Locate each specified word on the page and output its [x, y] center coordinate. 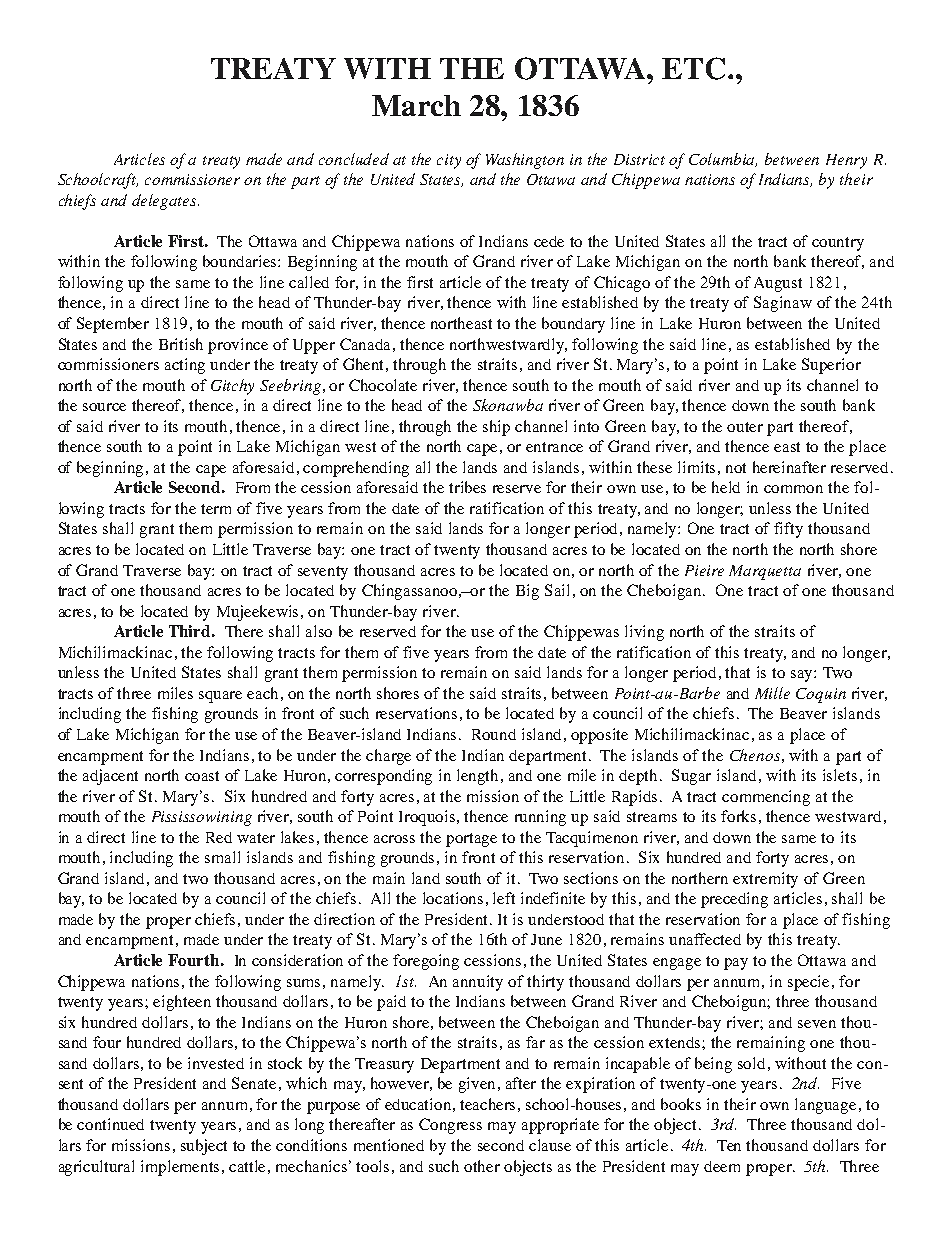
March [416, 105]
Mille [772, 693]
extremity [765, 880]
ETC [693, 68]
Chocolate [383, 385]
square [220, 697]
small [222, 857]
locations [453, 898]
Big [527, 592]
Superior [831, 366]
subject [204, 1147]
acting [185, 366]
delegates [165, 202]
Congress [450, 1126]
